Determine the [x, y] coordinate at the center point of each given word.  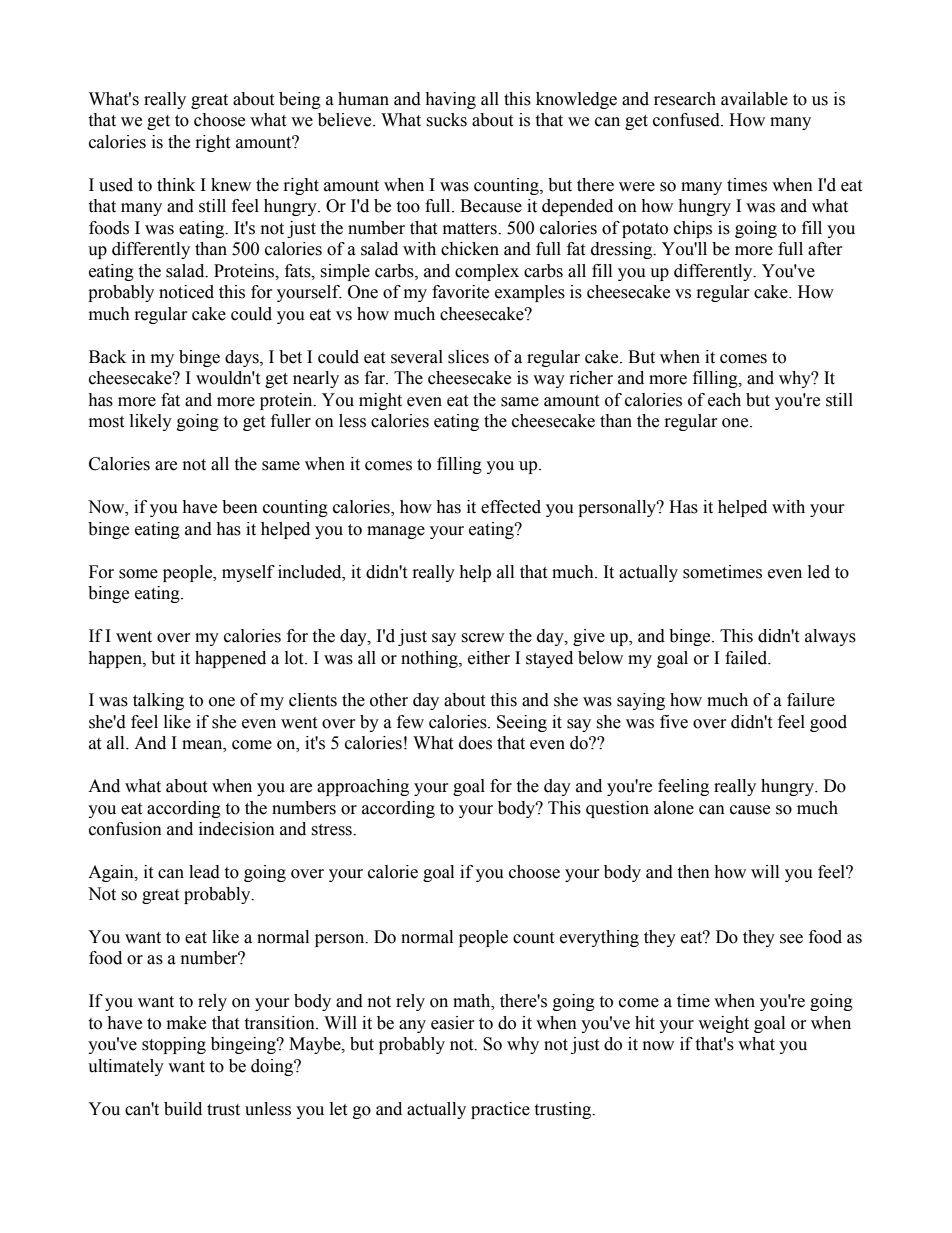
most [106, 422]
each [724, 400]
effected [511, 507]
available [754, 99]
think [176, 185]
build [183, 1109]
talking [158, 701]
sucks [446, 120]
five [674, 722]
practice [500, 1110]
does [475, 743]
